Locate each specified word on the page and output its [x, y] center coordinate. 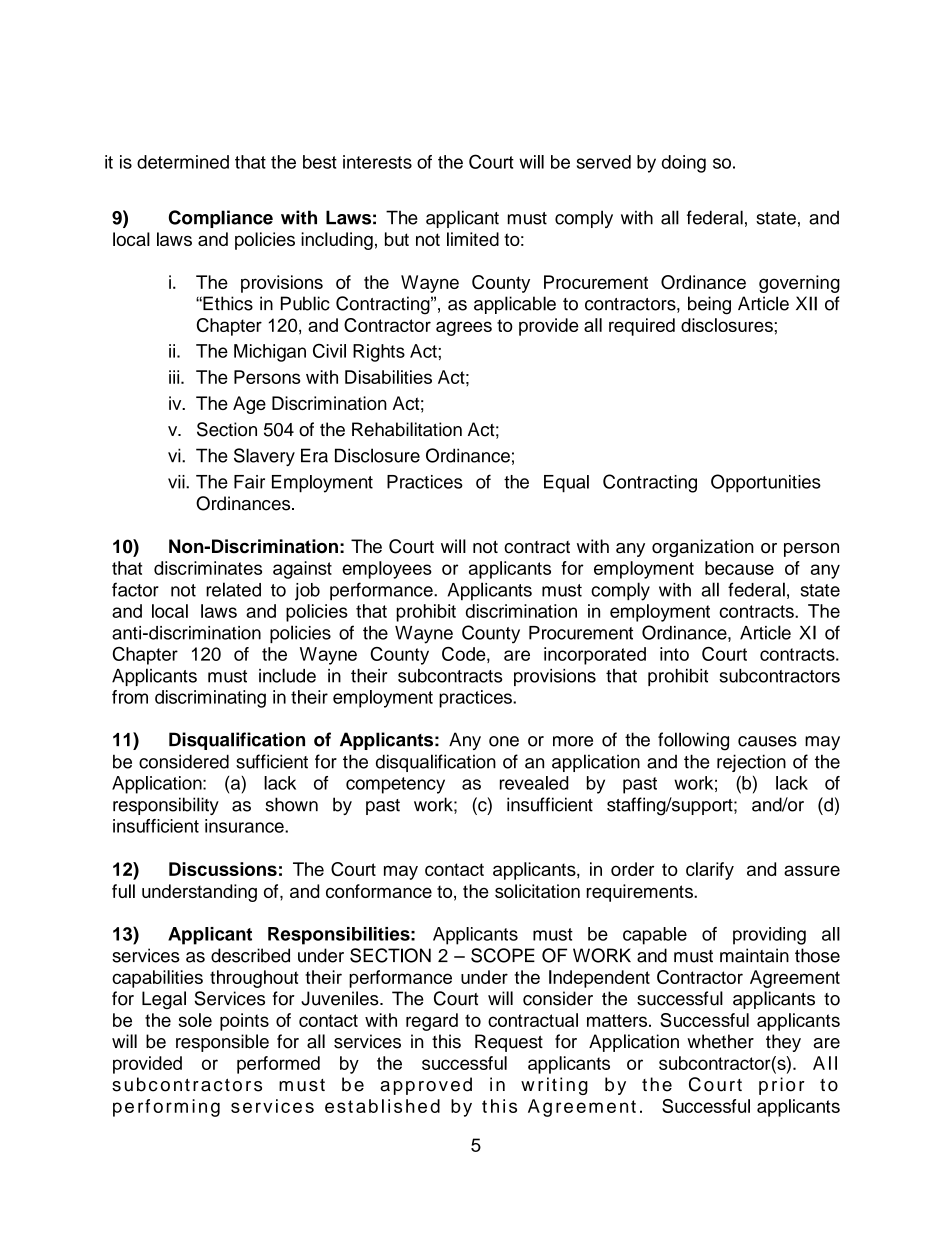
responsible [222, 1043]
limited [473, 239]
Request [509, 1043]
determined [183, 162]
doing [684, 164]
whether [720, 1041]
